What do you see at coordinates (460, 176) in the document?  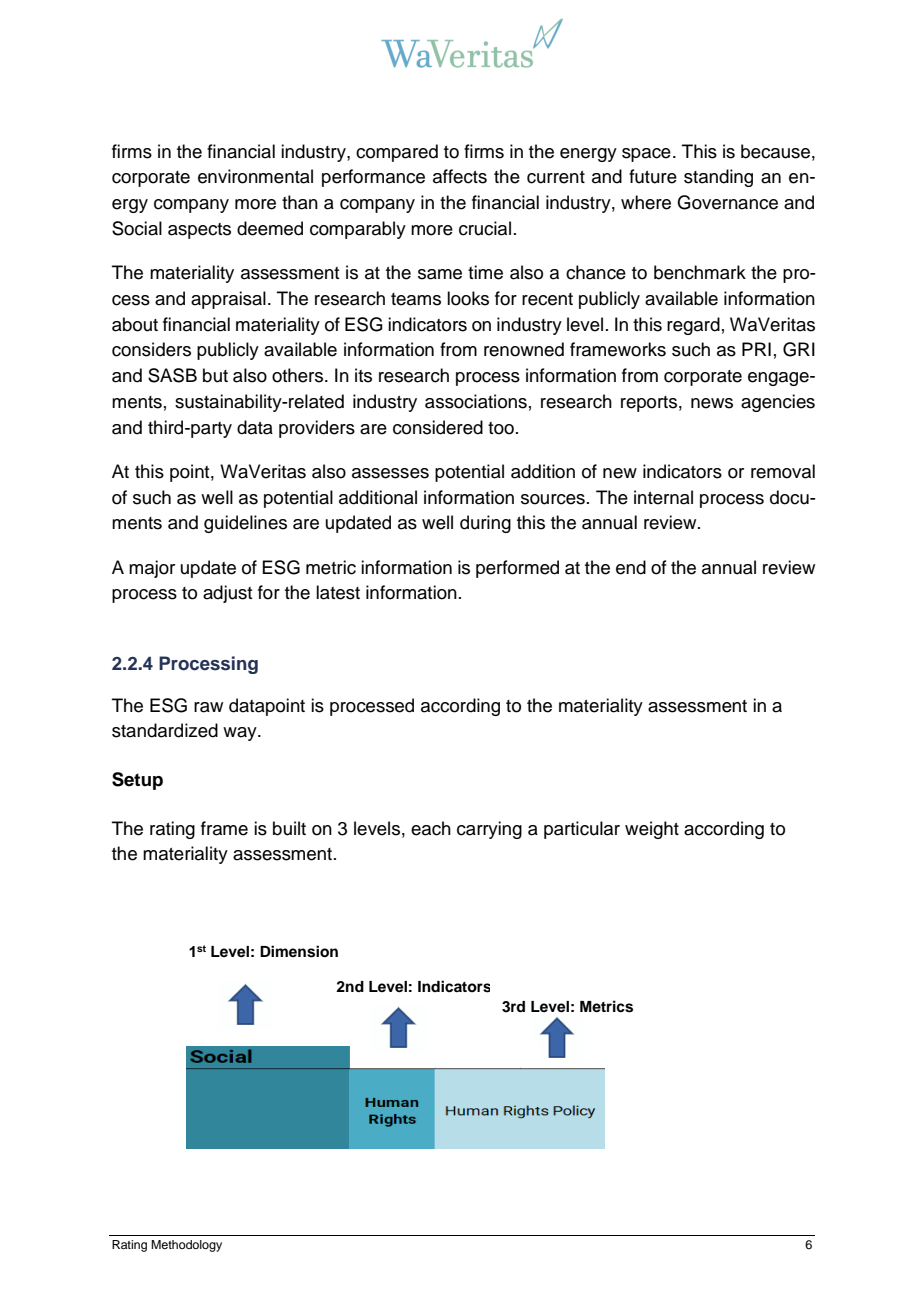 I see `affects` at bounding box center [460, 176].
